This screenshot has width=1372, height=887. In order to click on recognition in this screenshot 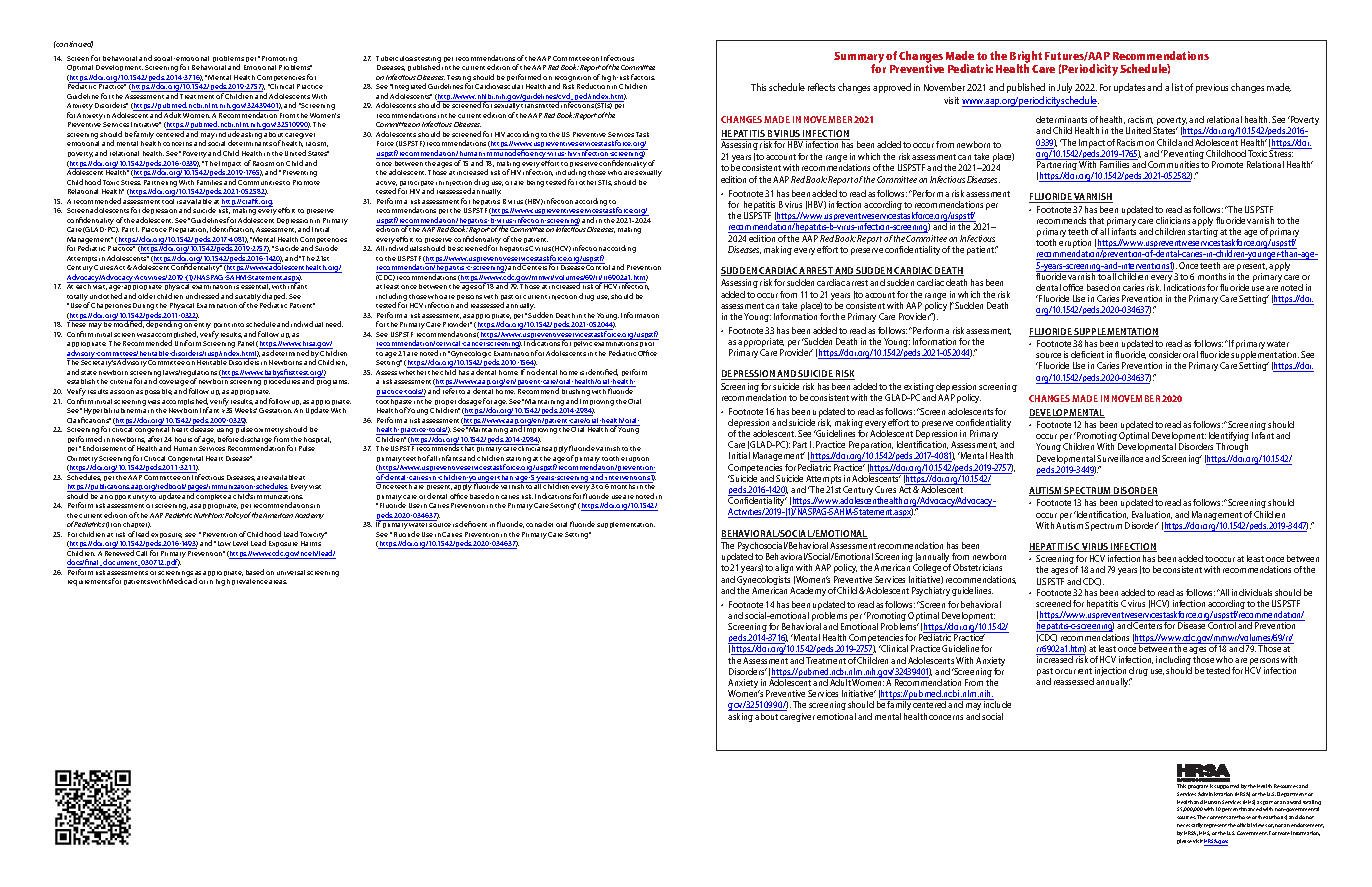, I will do `click(573, 80)`.
